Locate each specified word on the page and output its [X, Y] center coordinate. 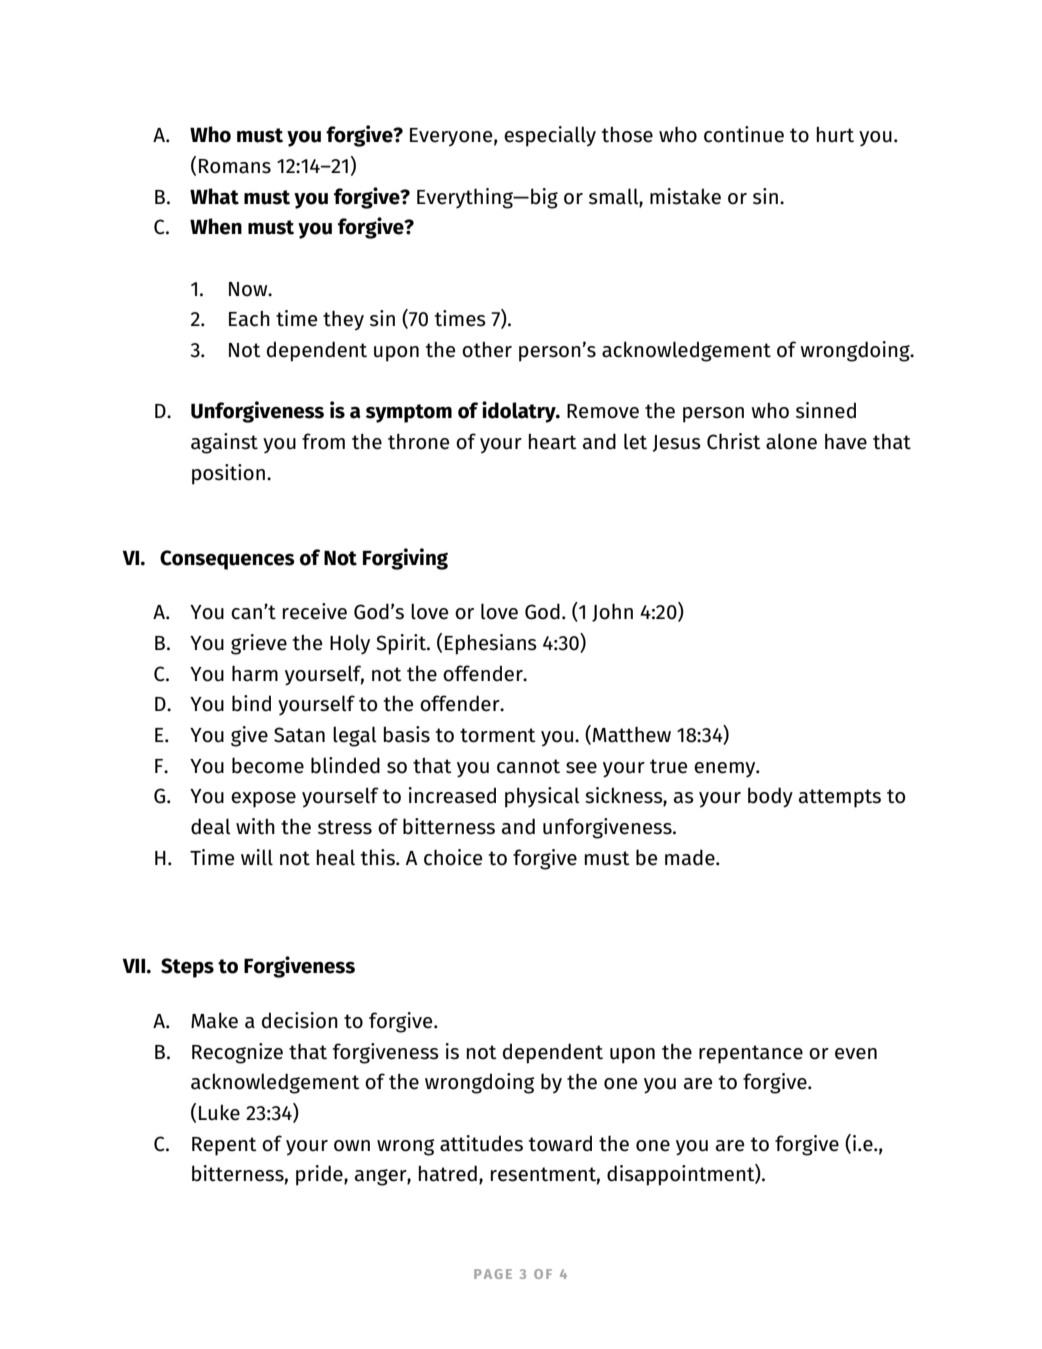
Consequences [227, 560]
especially [550, 136]
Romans [235, 166]
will [257, 857]
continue [744, 134]
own [352, 1146]
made [691, 857]
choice [453, 857]
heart [553, 441]
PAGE [493, 1274]
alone [791, 441]
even [856, 1054]
